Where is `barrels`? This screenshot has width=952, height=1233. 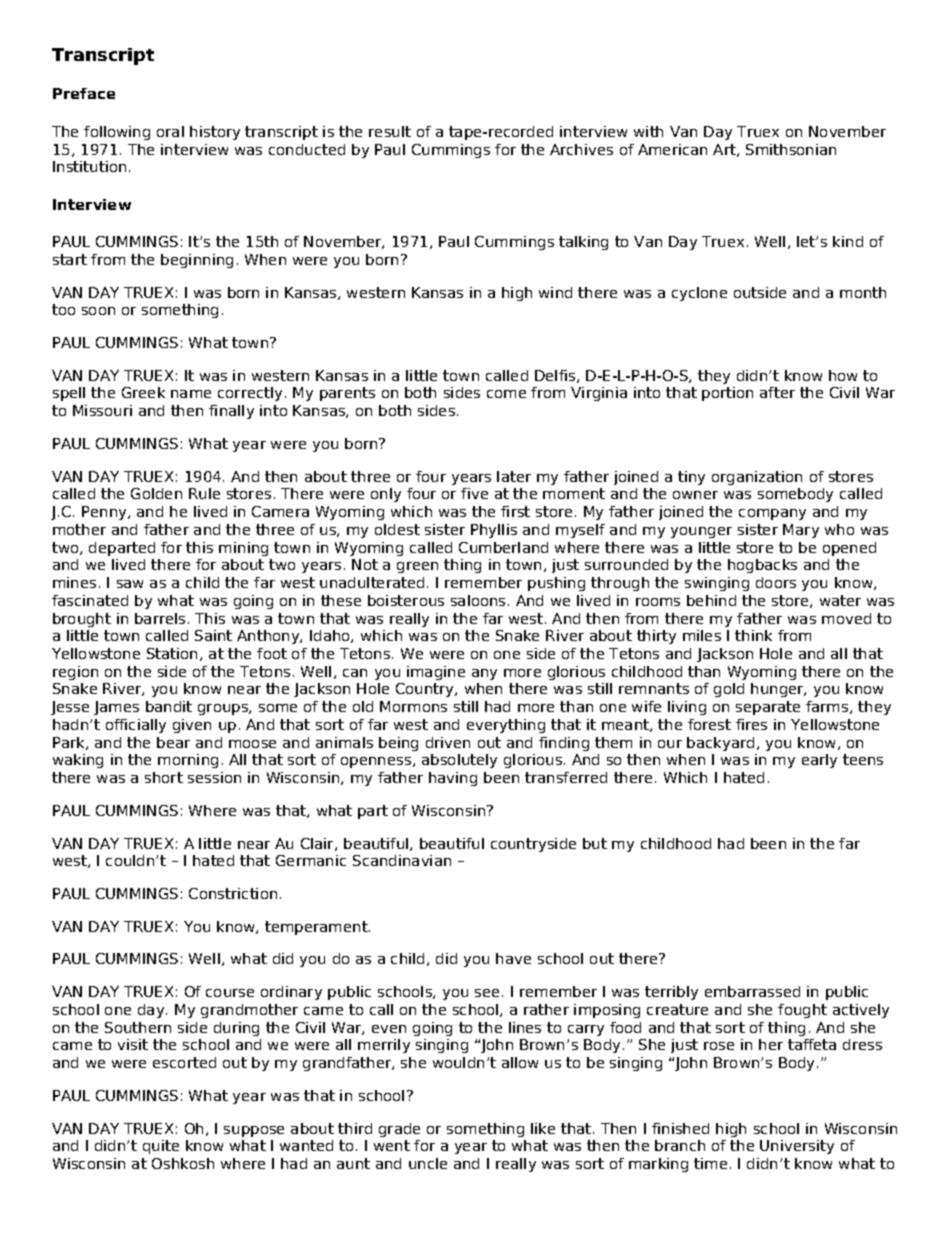
barrels is located at coordinates (160, 618).
